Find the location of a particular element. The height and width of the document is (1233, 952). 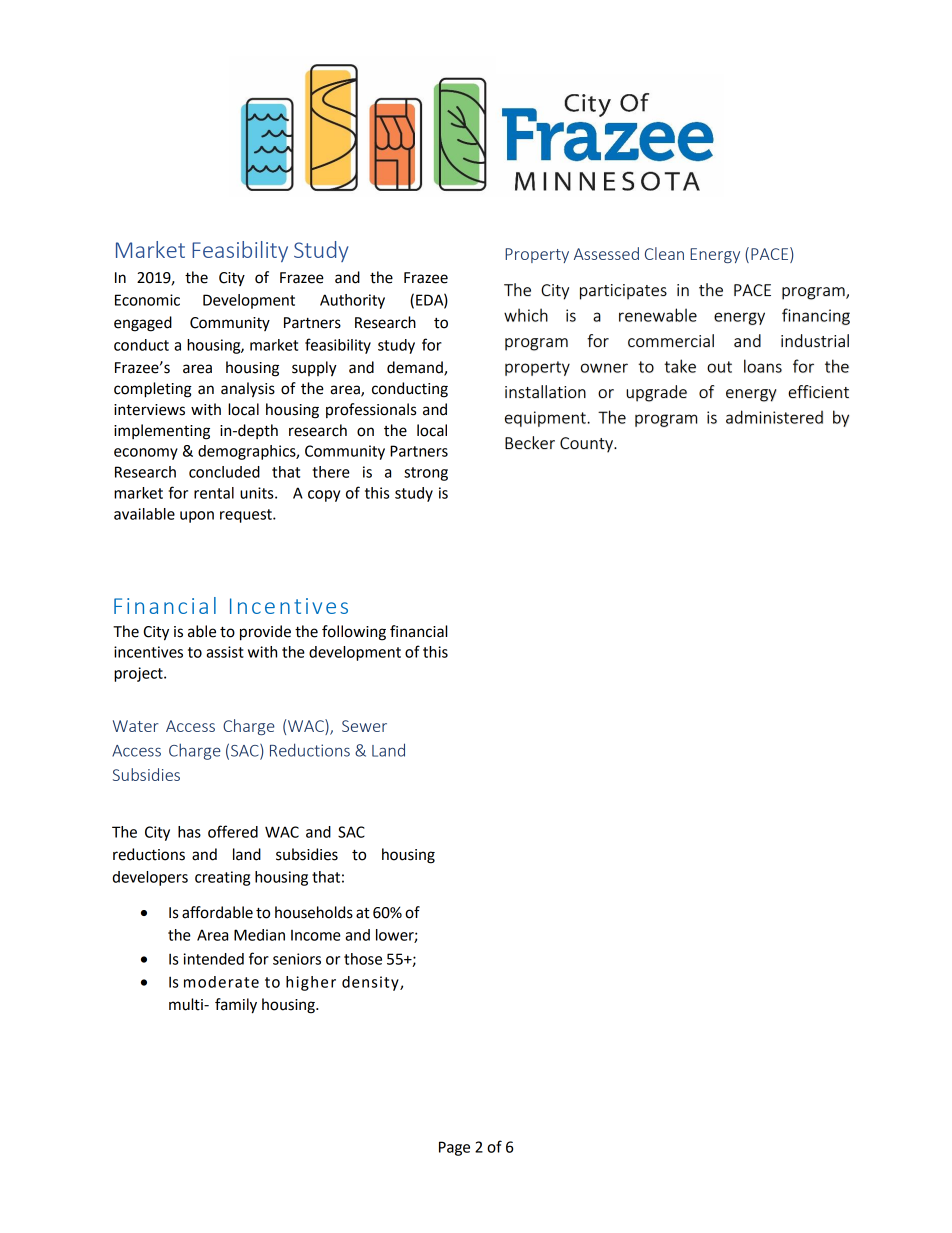

Clean is located at coordinates (664, 253).
